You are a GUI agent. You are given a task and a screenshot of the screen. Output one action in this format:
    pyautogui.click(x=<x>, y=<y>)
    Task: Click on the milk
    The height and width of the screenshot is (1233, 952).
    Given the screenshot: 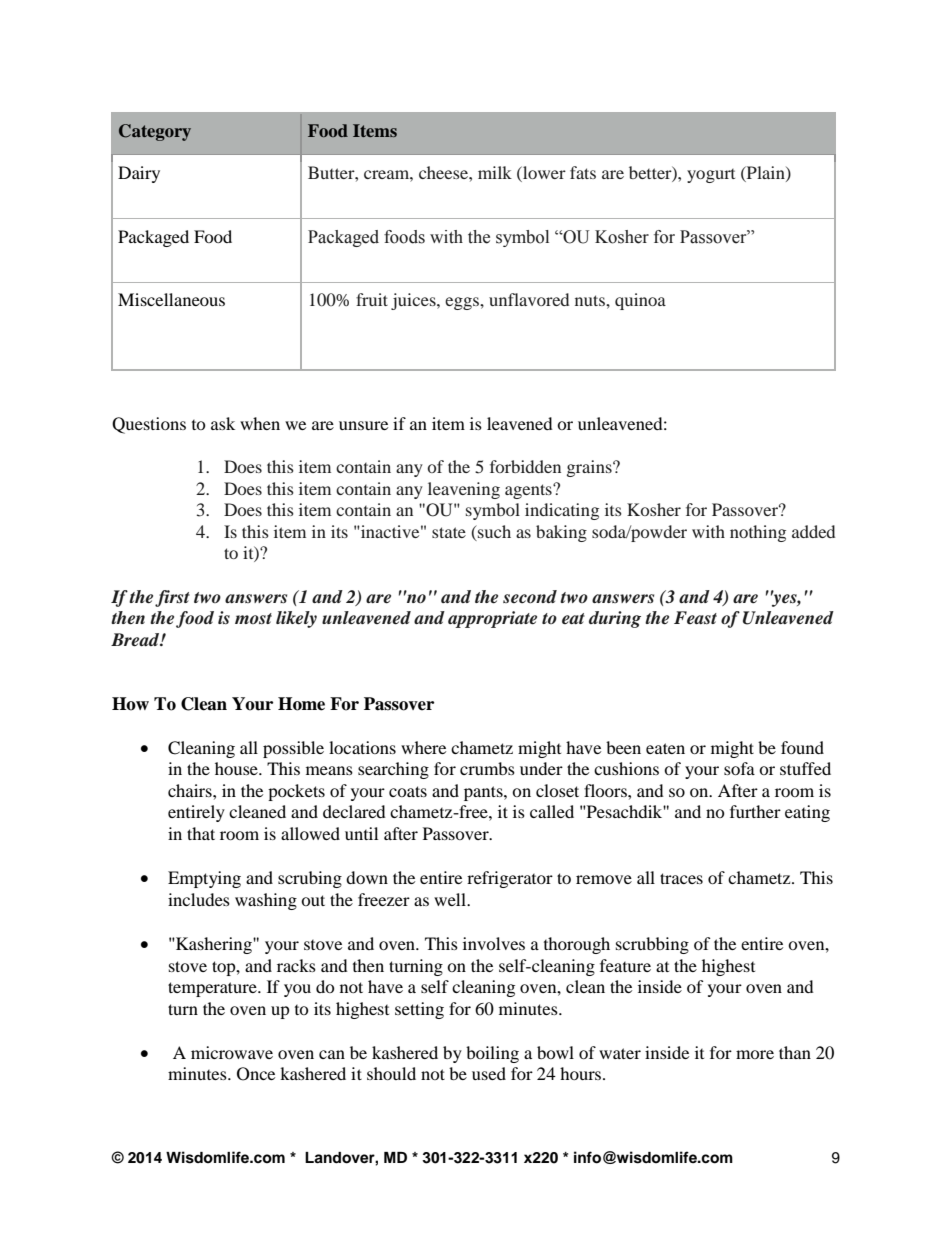 What is the action you would take?
    pyautogui.click(x=495, y=172)
